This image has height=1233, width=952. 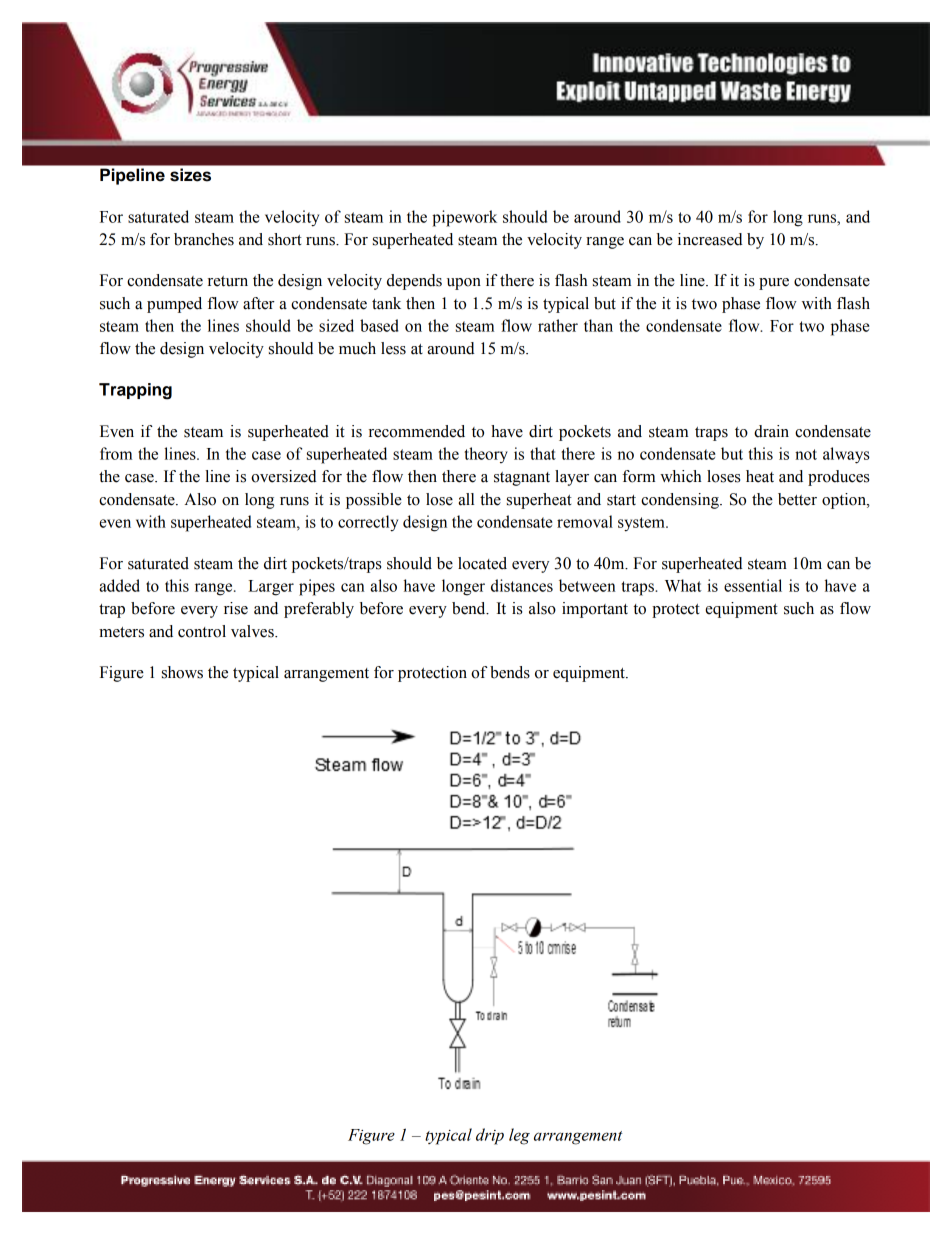 I want to click on leg, so click(x=519, y=1136).
